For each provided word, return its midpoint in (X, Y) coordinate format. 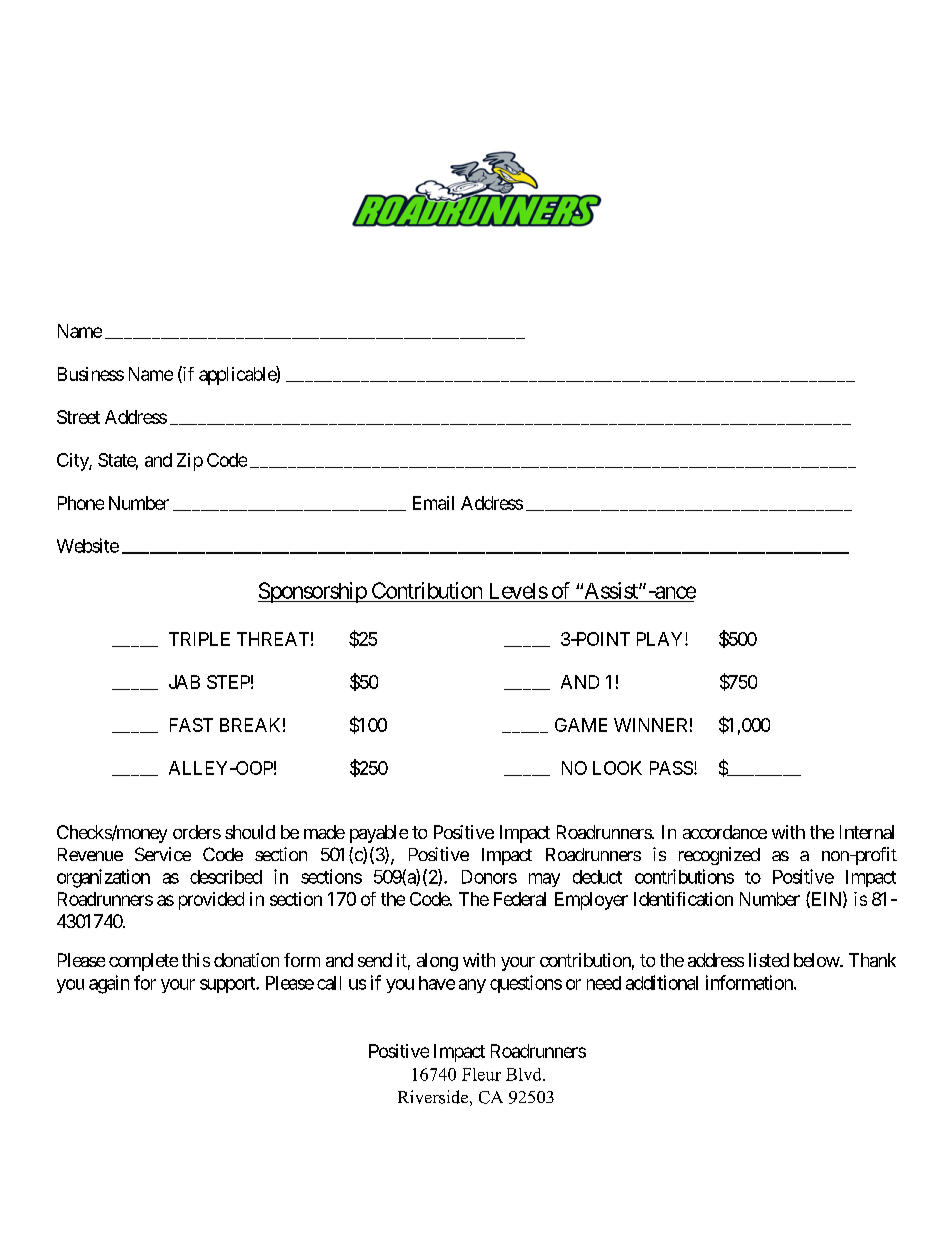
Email (433, 503)
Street (78, 417)
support (228, 985)
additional (662, 982)
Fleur (481, 1074)
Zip (190, 462)
